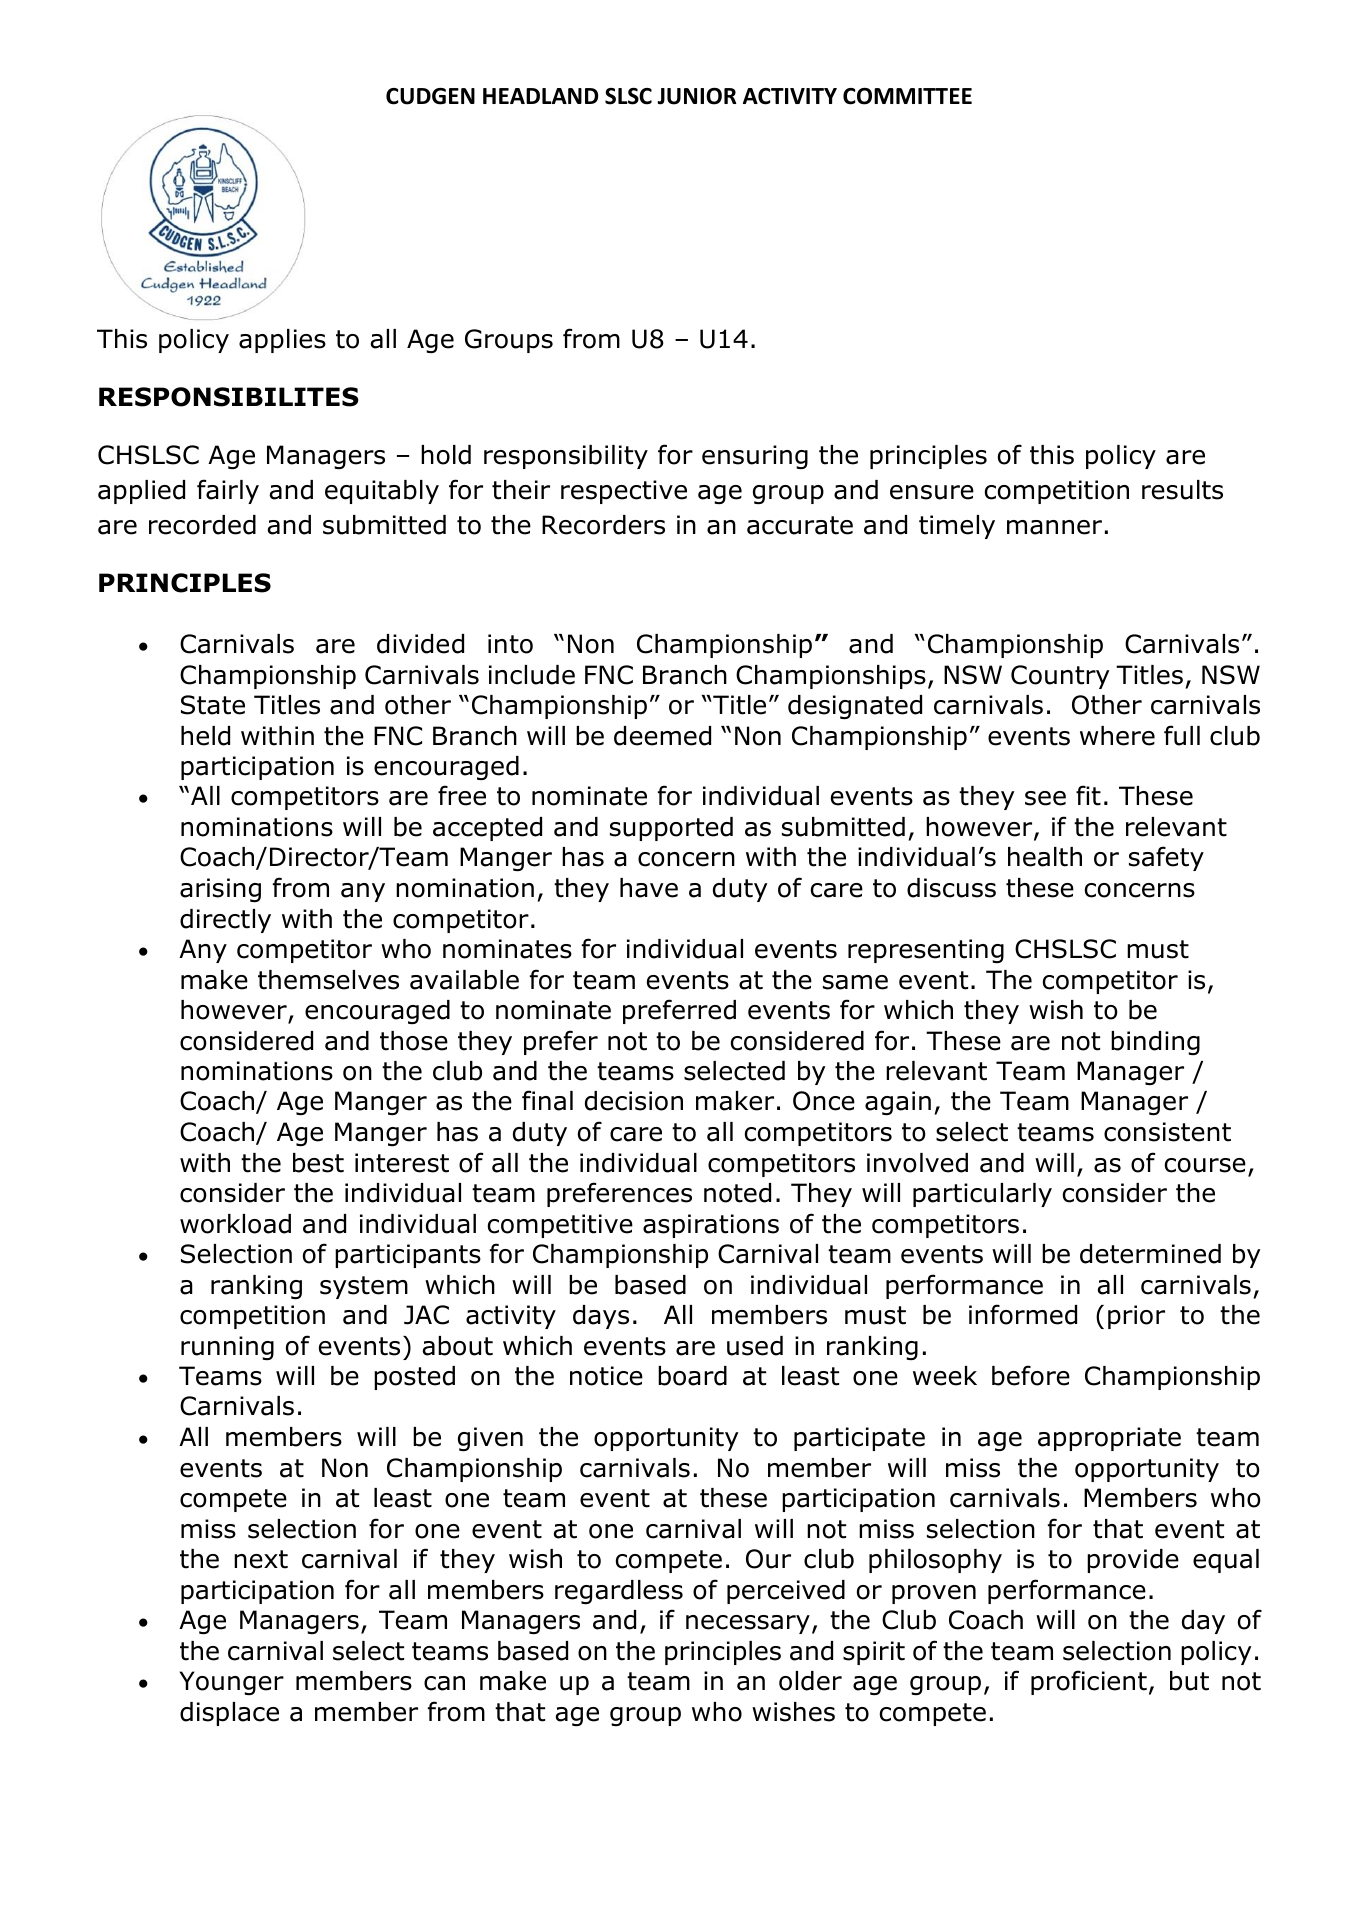  Describe the element at coordinates (1136, 1317) in the screenshot. I see `prior` at that location.
